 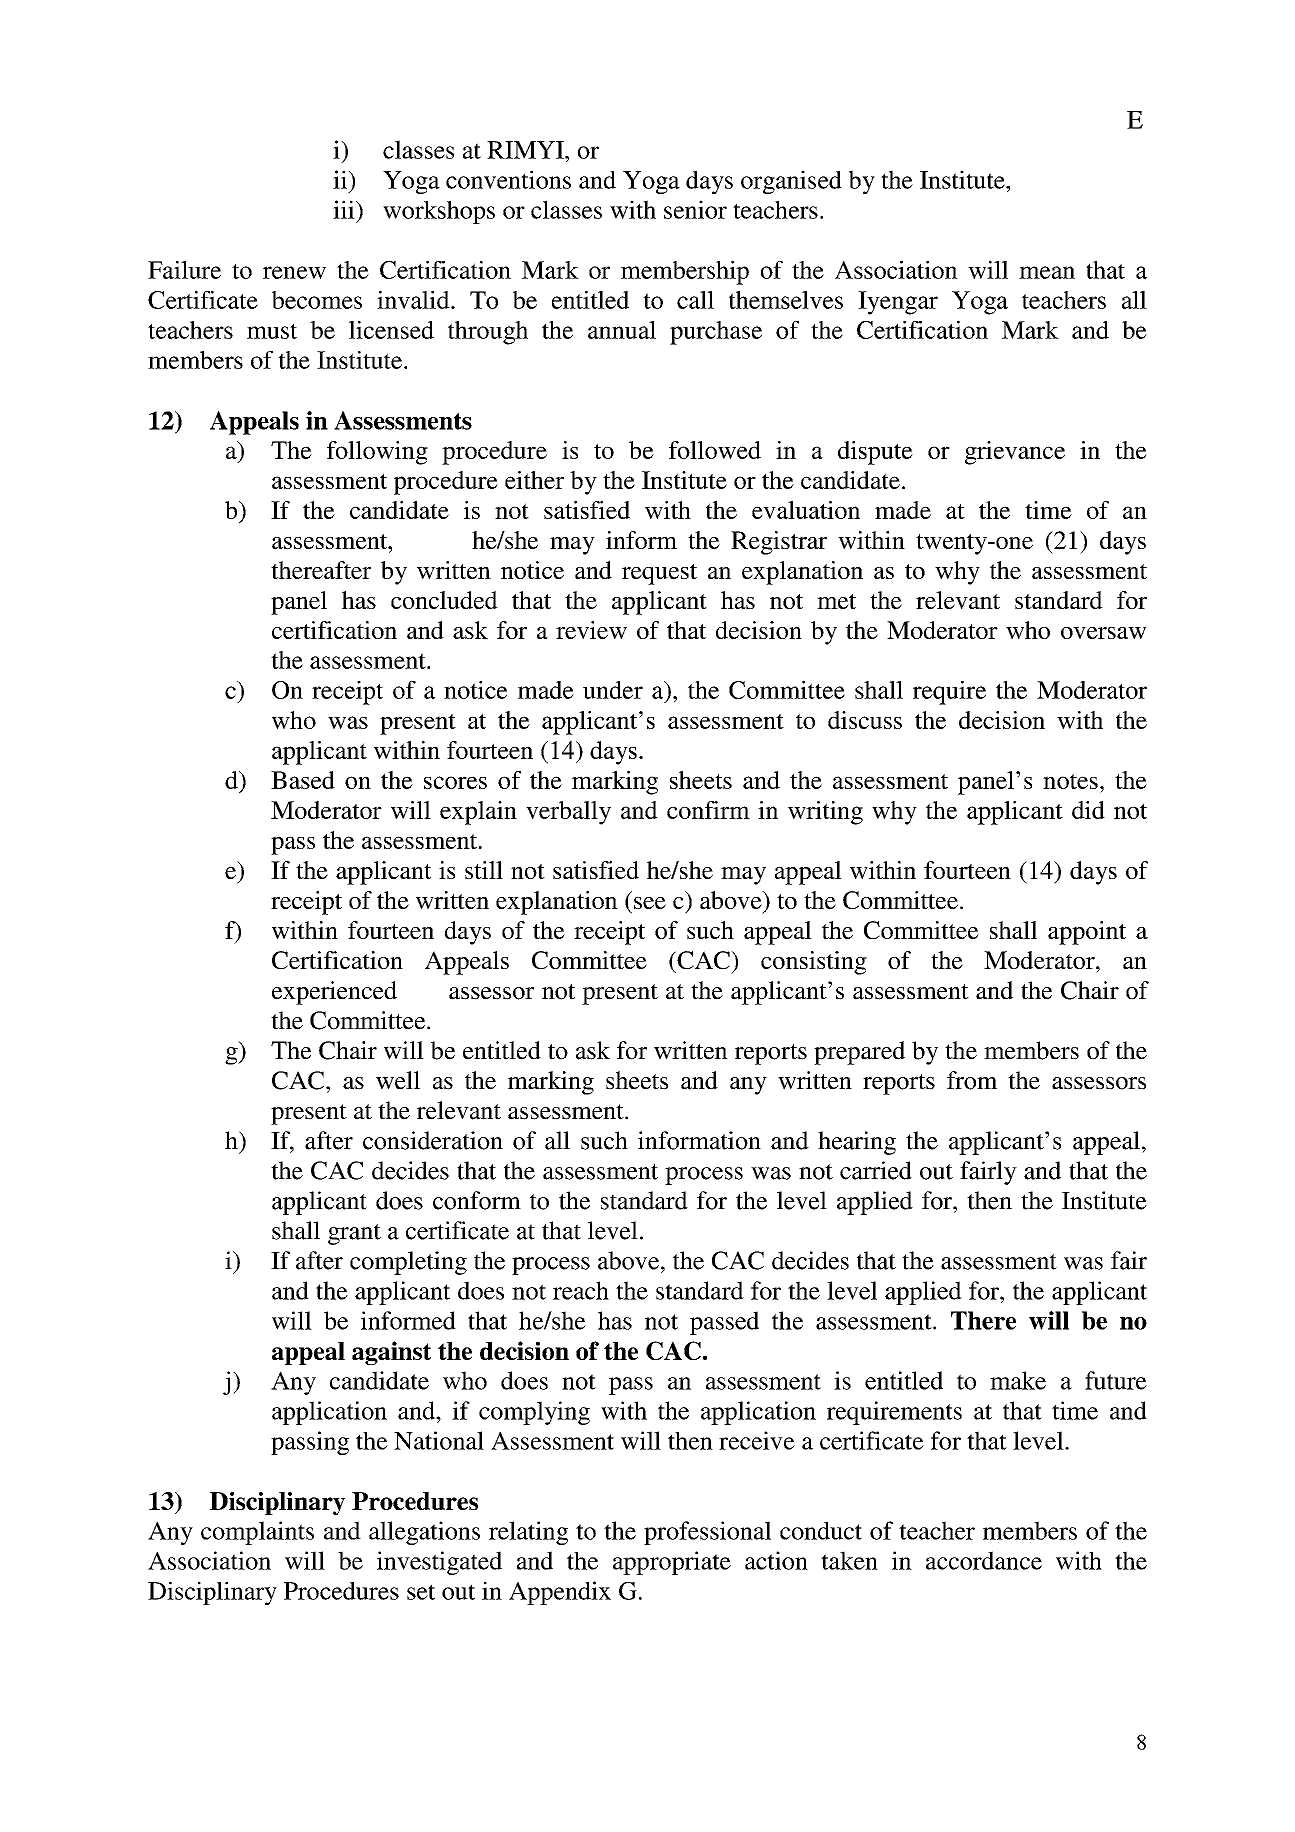 What do you see at coordinates (398, 1080) in the page?
I see `well` at bounding box center [398, 1080].
